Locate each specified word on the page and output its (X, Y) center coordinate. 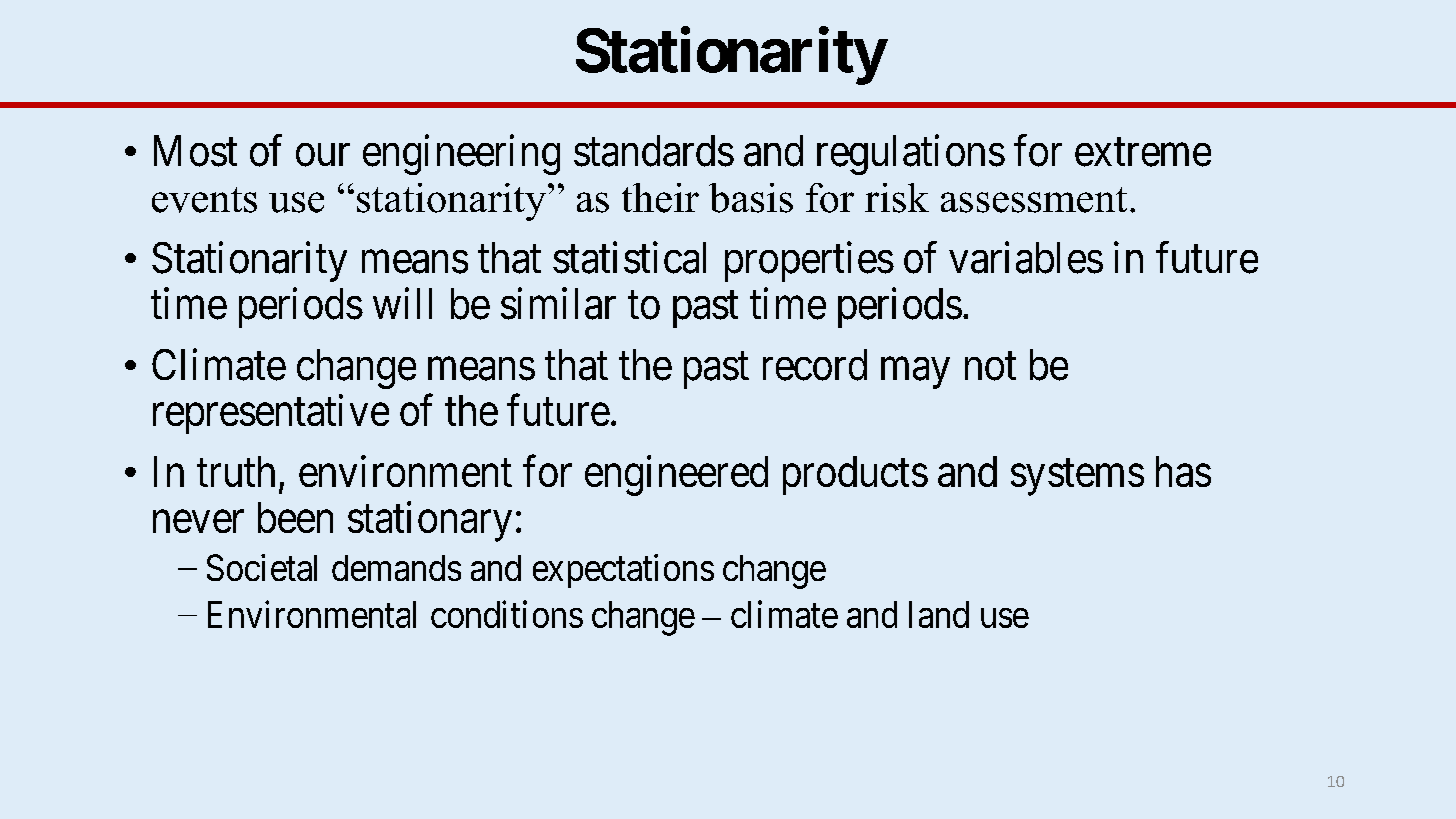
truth (236, 471)
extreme (1143, 153)
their (660, 198)
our (323, 155)
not (990, 367)
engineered (676, 475)
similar (558, 304)
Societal (262, 567)
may (915, 373)
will (402, 303)
